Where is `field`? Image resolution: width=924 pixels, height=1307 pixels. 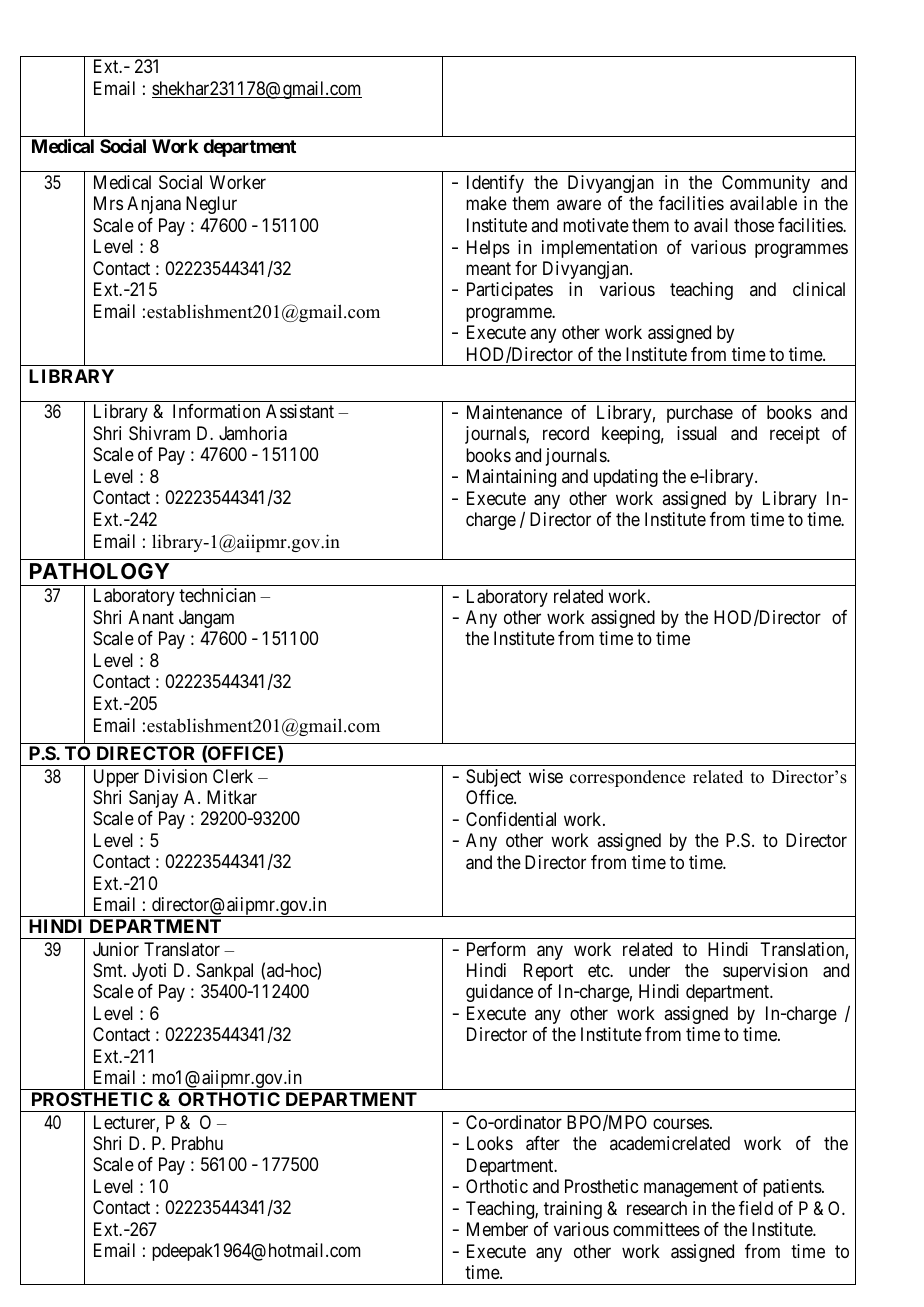
field is located at coordinates (756, 1208).
